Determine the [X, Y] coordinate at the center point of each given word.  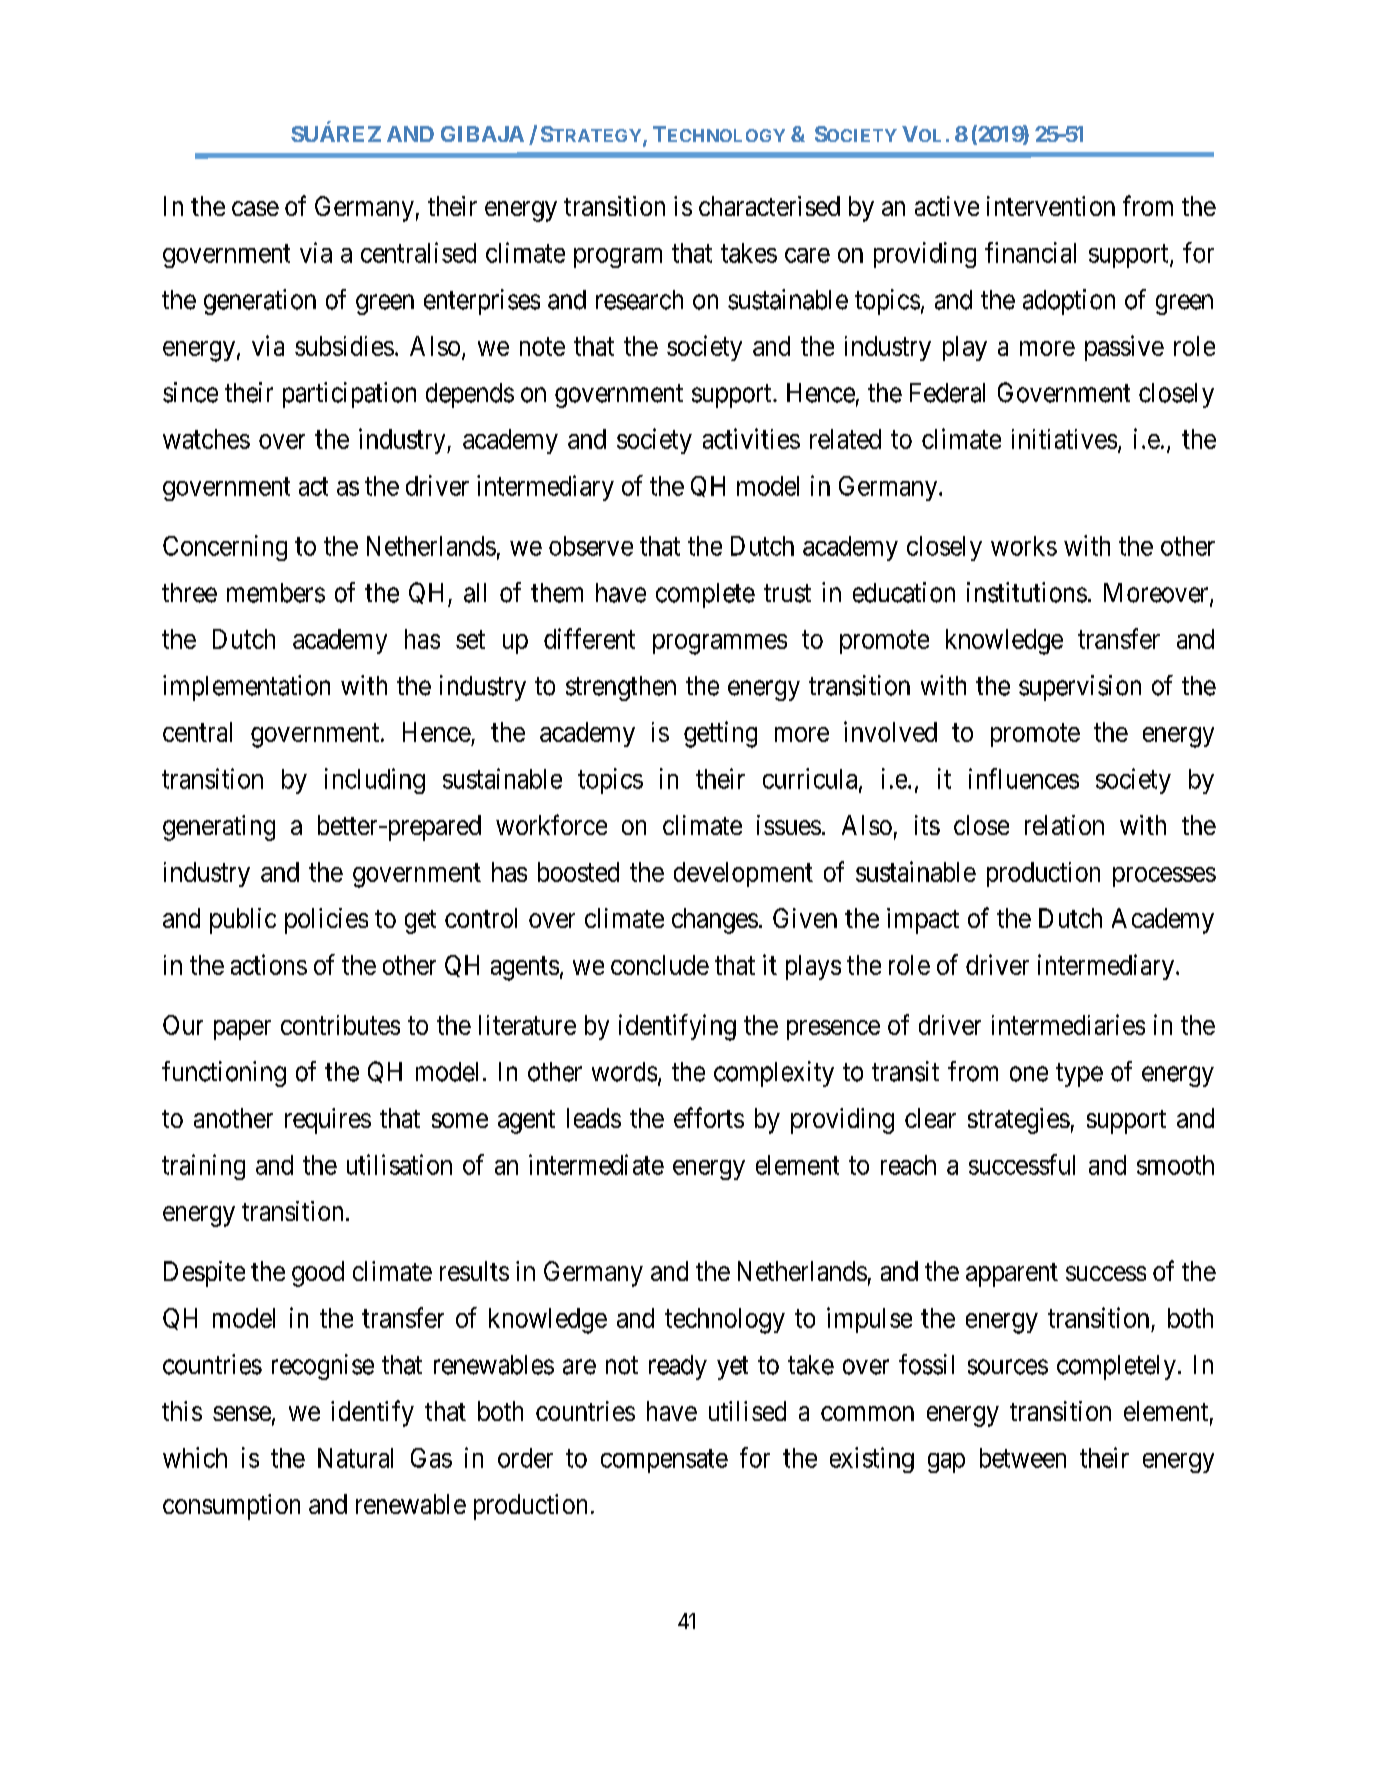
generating [219, 828]
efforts [709, 1117]
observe [591, 546]
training [203, 1167]
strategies [1019, 1121]
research [639, 300]
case [255, 208]
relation [1064, 825]
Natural [355, 1458]
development [743, 874]
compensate [664, 1461]
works [1024, 546]
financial [1030, 252]
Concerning [225, 548]
